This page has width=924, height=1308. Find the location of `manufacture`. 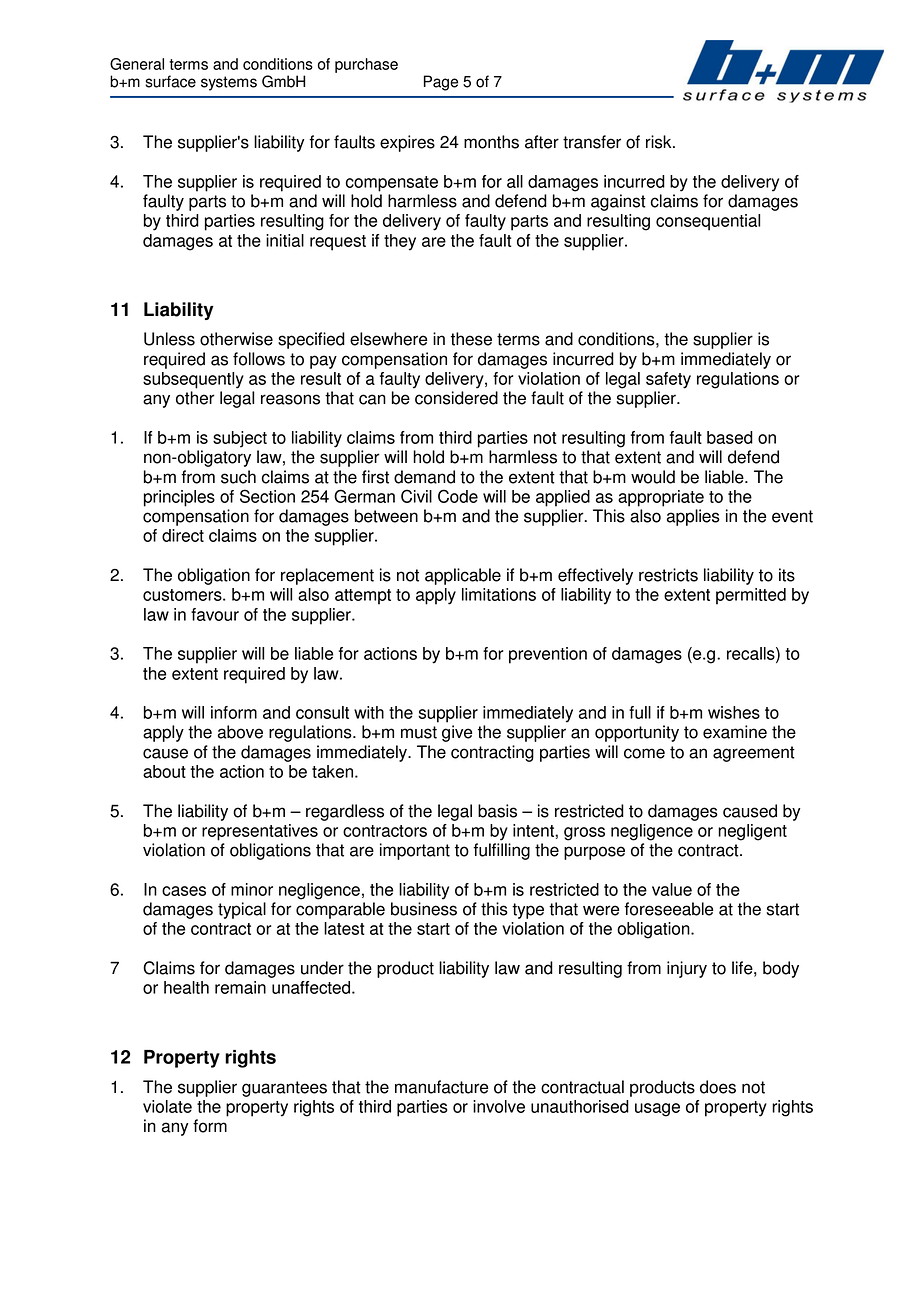

manufacture is located at coordinates (441, 1087).
